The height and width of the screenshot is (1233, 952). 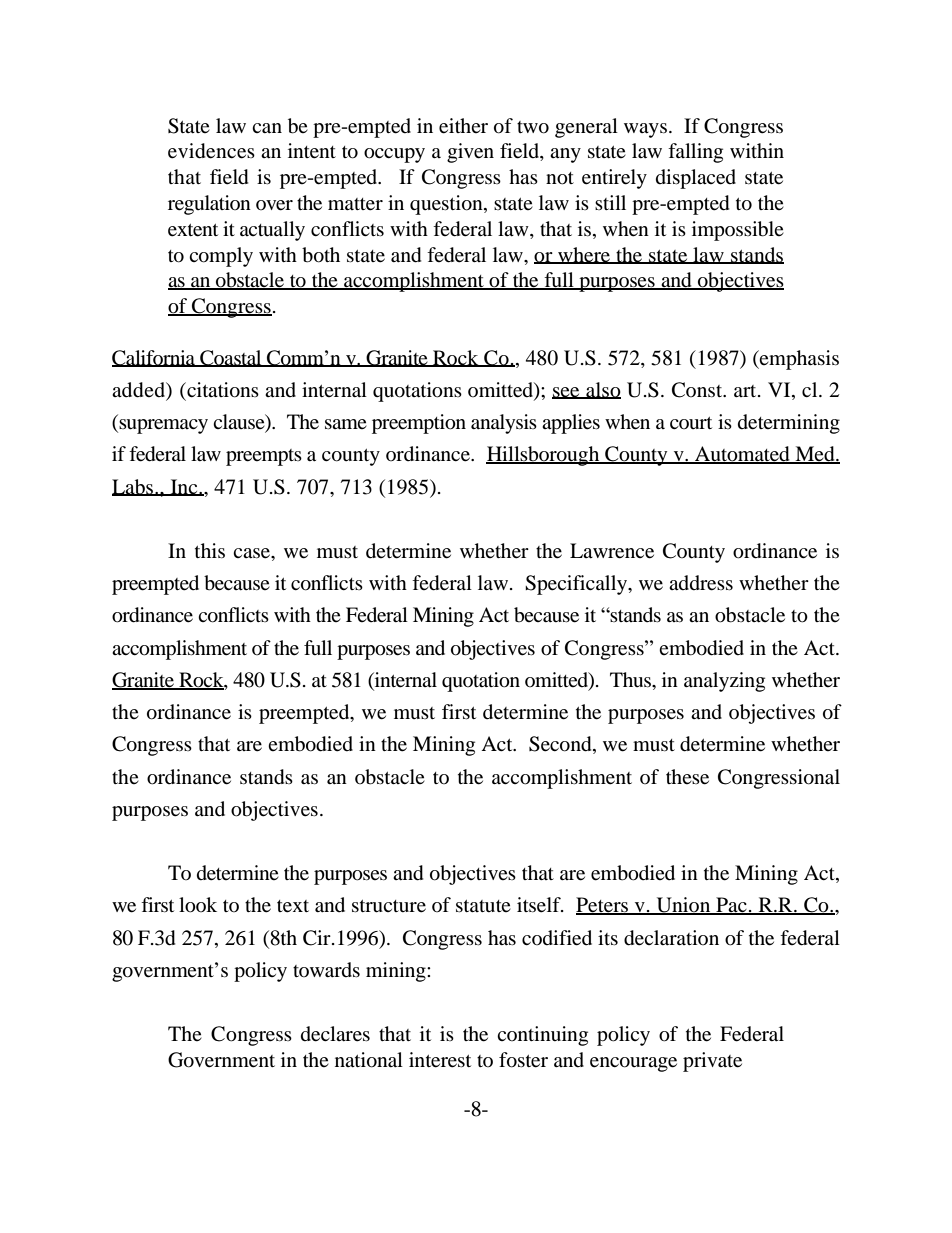 What do you see at coordinates (470, 153) in the screenshot?
I see `given` at bounding box center [470, 153].
